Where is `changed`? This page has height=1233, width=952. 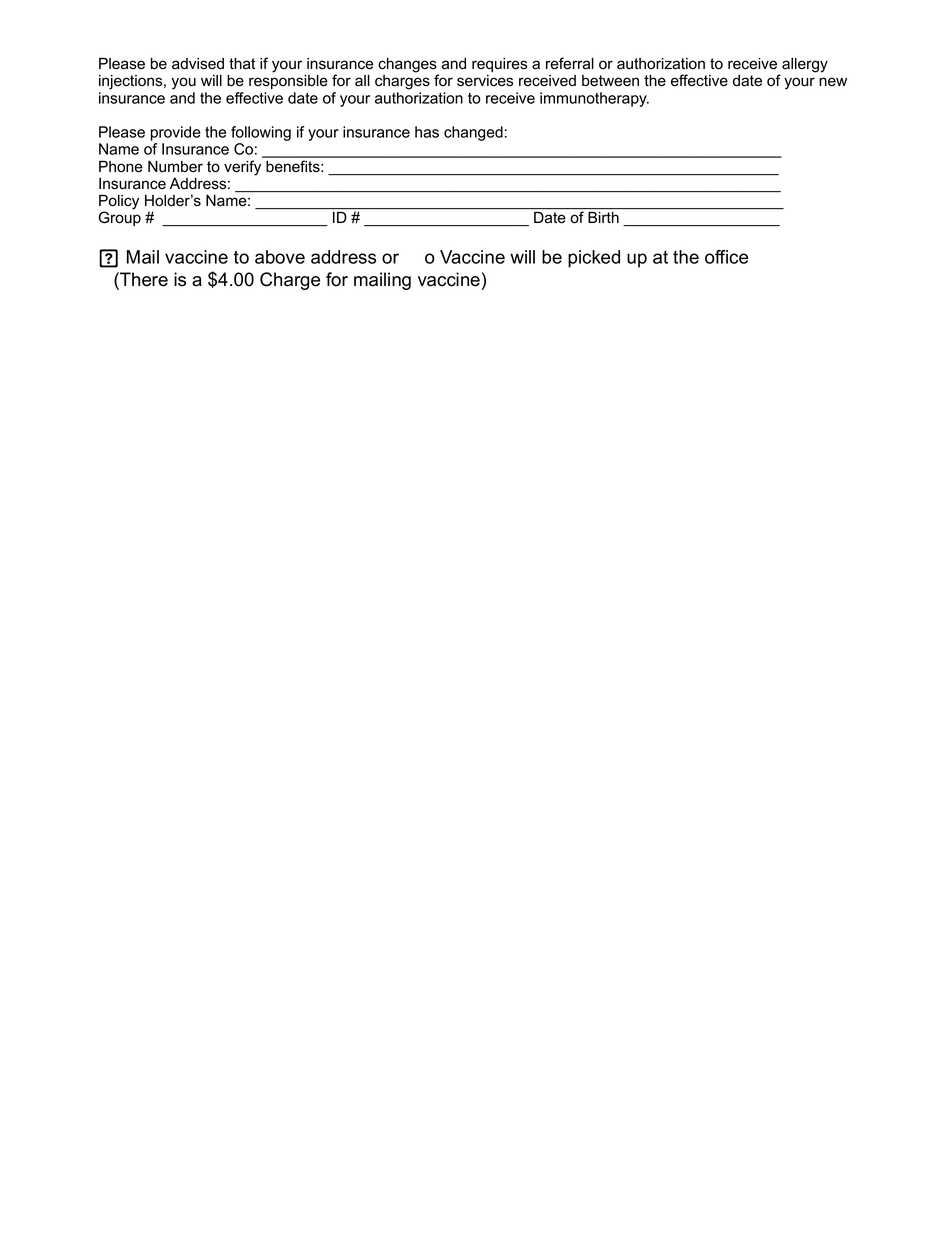
changed is located at coordinates (473, 133).
